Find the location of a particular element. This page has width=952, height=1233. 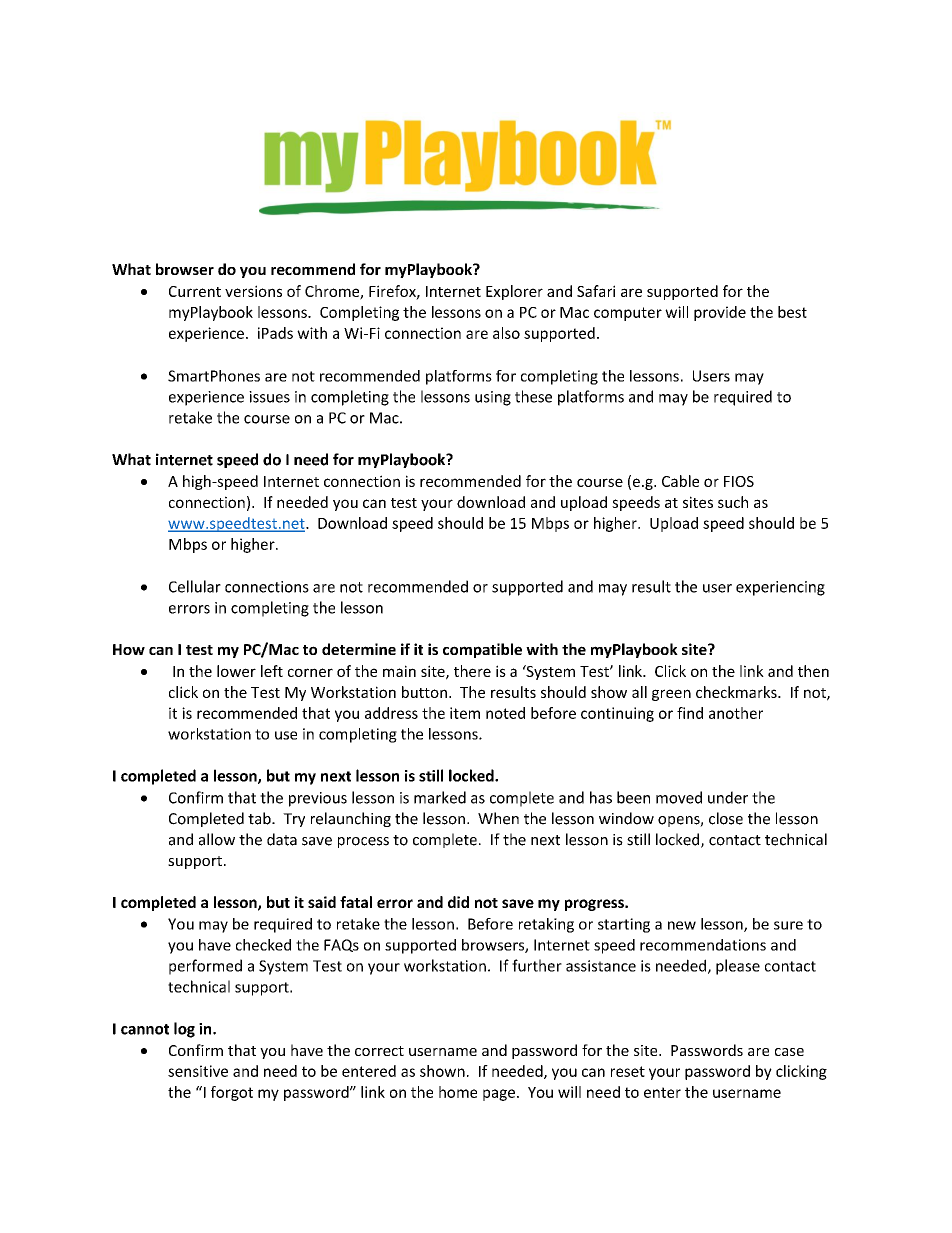

Cellular is located at coordinates (195, 586).
